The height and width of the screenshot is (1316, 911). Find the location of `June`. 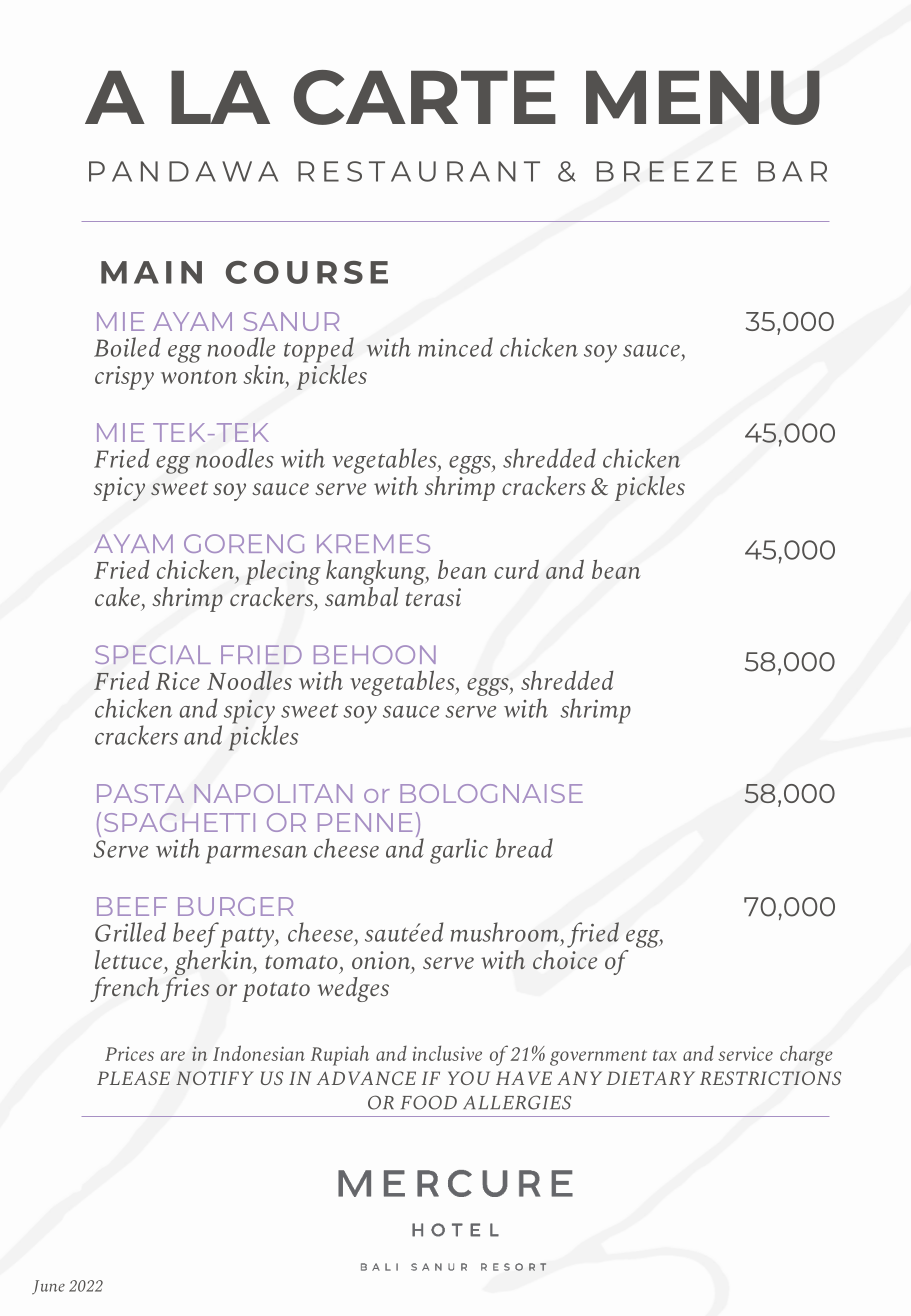

June is located at coordinates (48, 1287).
